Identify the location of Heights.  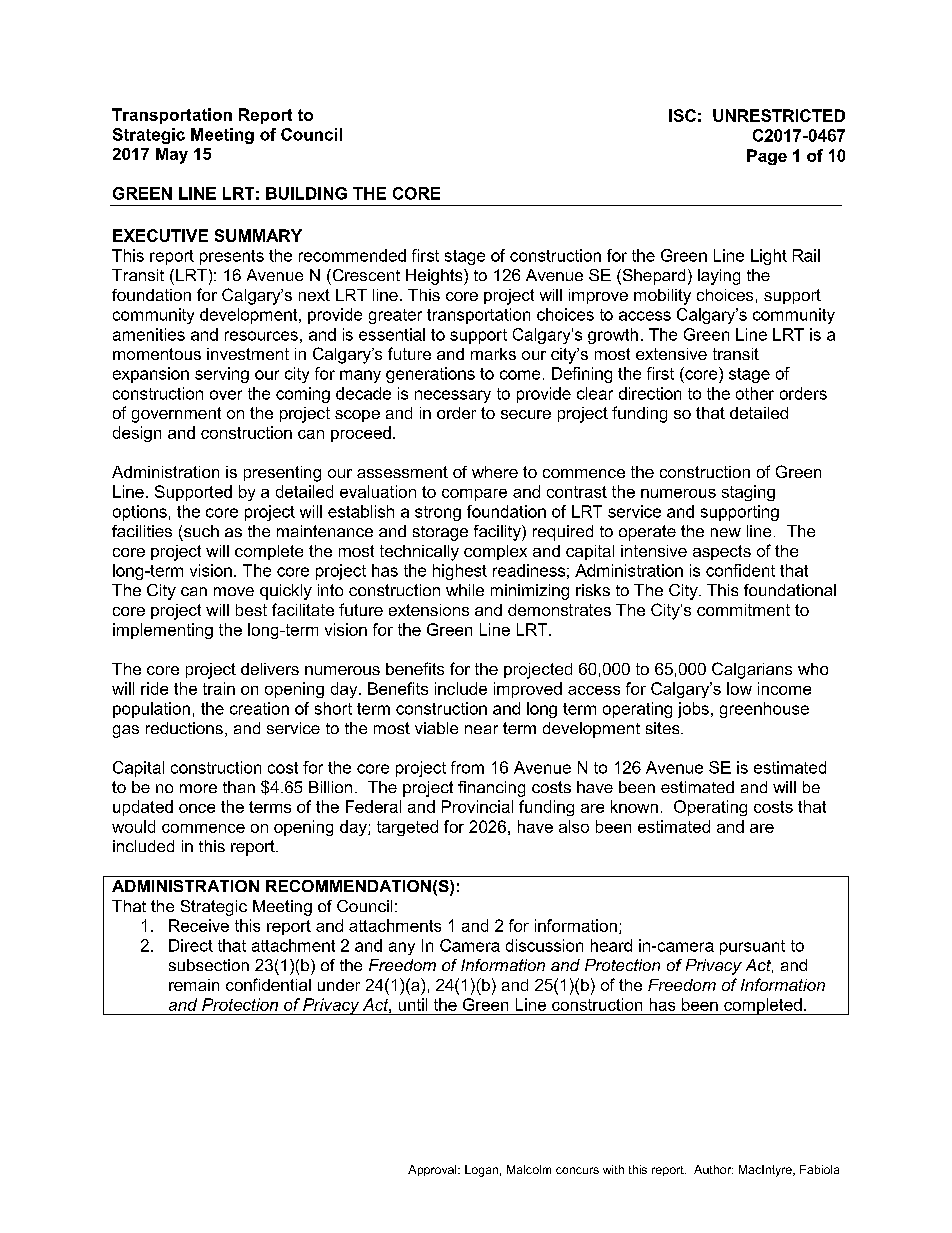
(435, 277).
